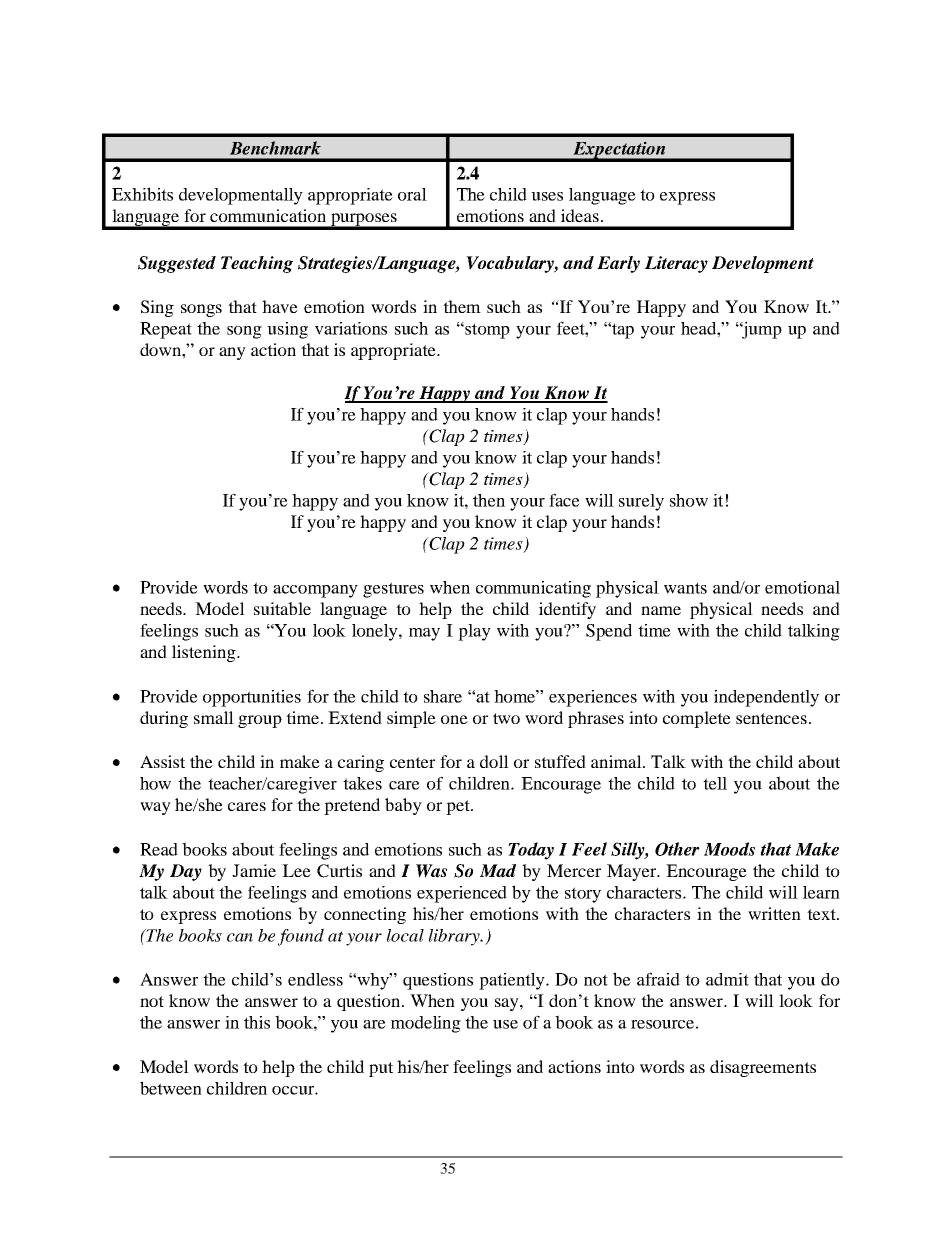 The width and height of the screenshot is (952, 1233). Describe the element at coordinates (381, 1069) in the screenshot. I see `put` at that location.
